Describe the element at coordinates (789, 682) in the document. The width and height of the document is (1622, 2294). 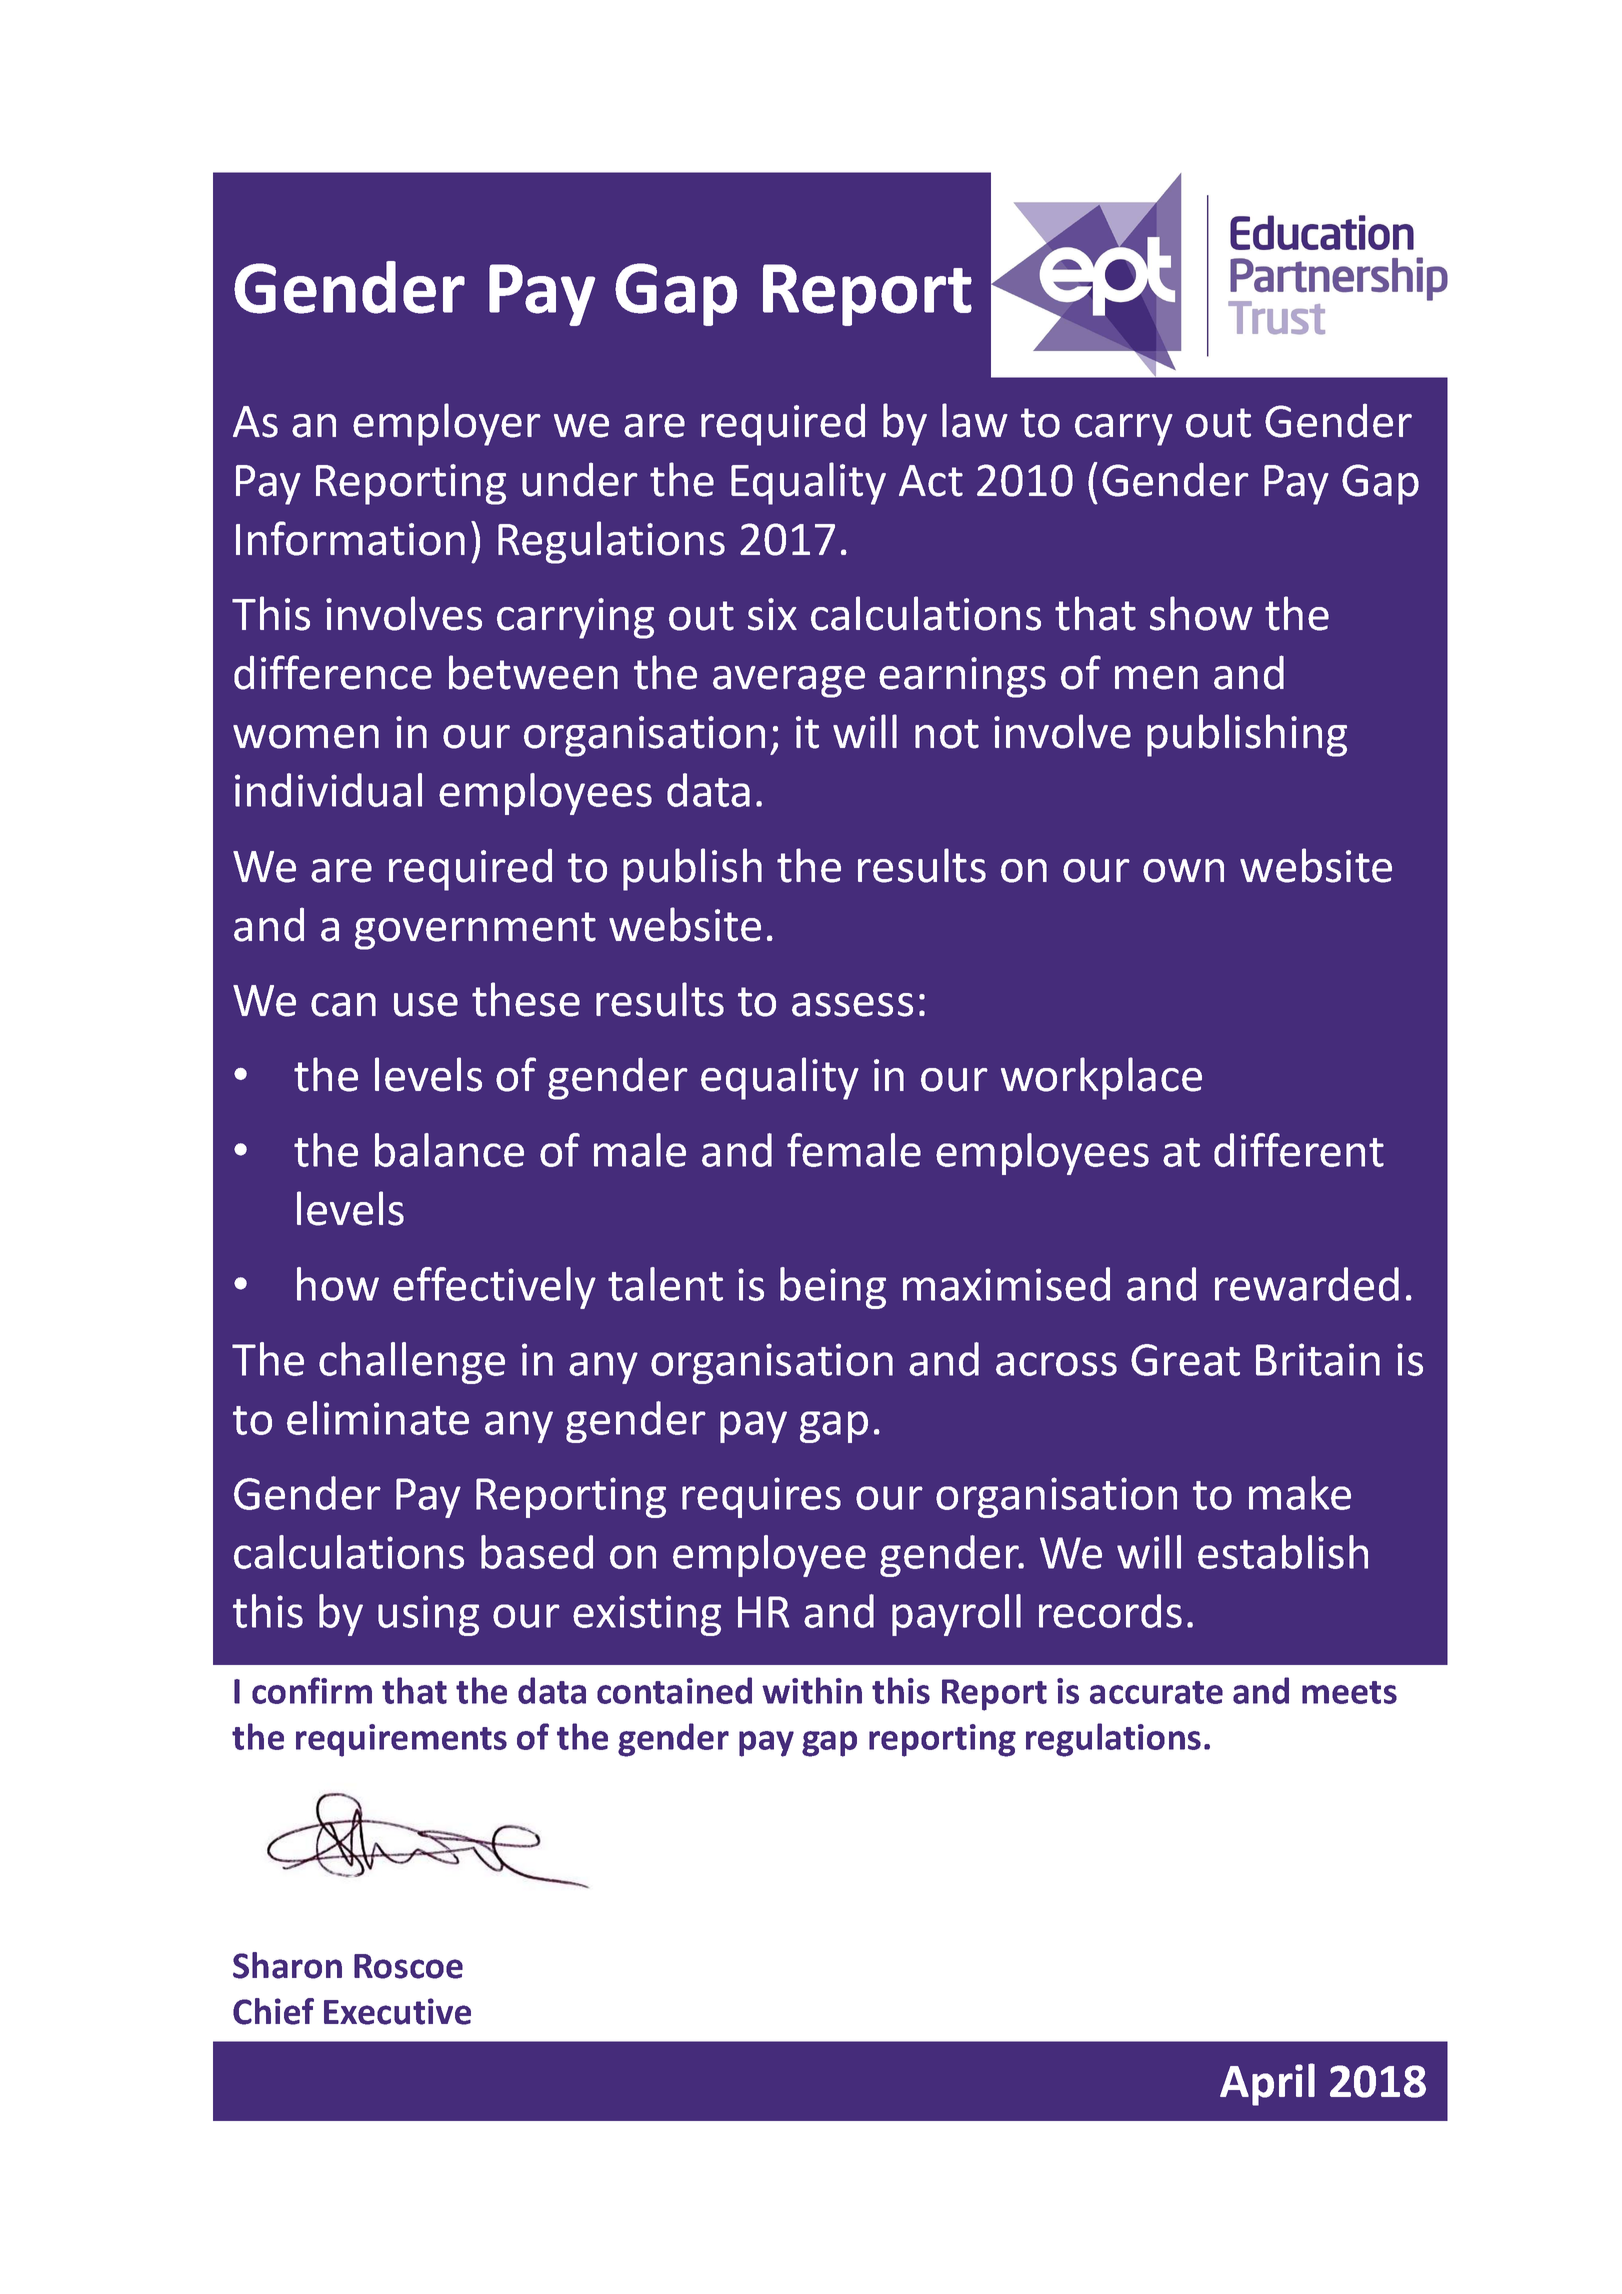
I see `average` at that location.
